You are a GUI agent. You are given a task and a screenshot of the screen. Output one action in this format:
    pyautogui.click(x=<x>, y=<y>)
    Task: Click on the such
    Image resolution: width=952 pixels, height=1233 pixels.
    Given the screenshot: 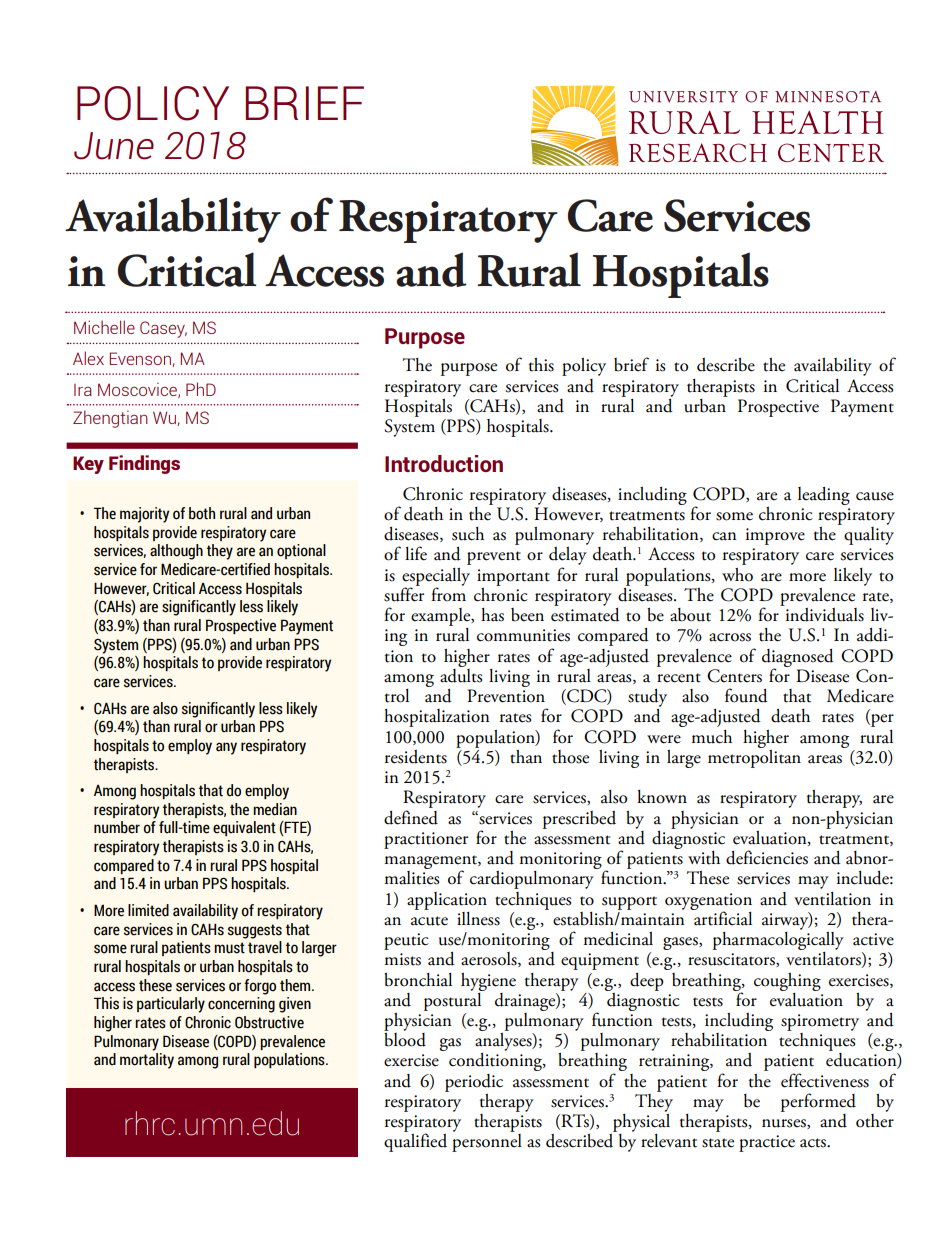 What is the action you would take?
    pyautogui.click(x=468, y=534)
